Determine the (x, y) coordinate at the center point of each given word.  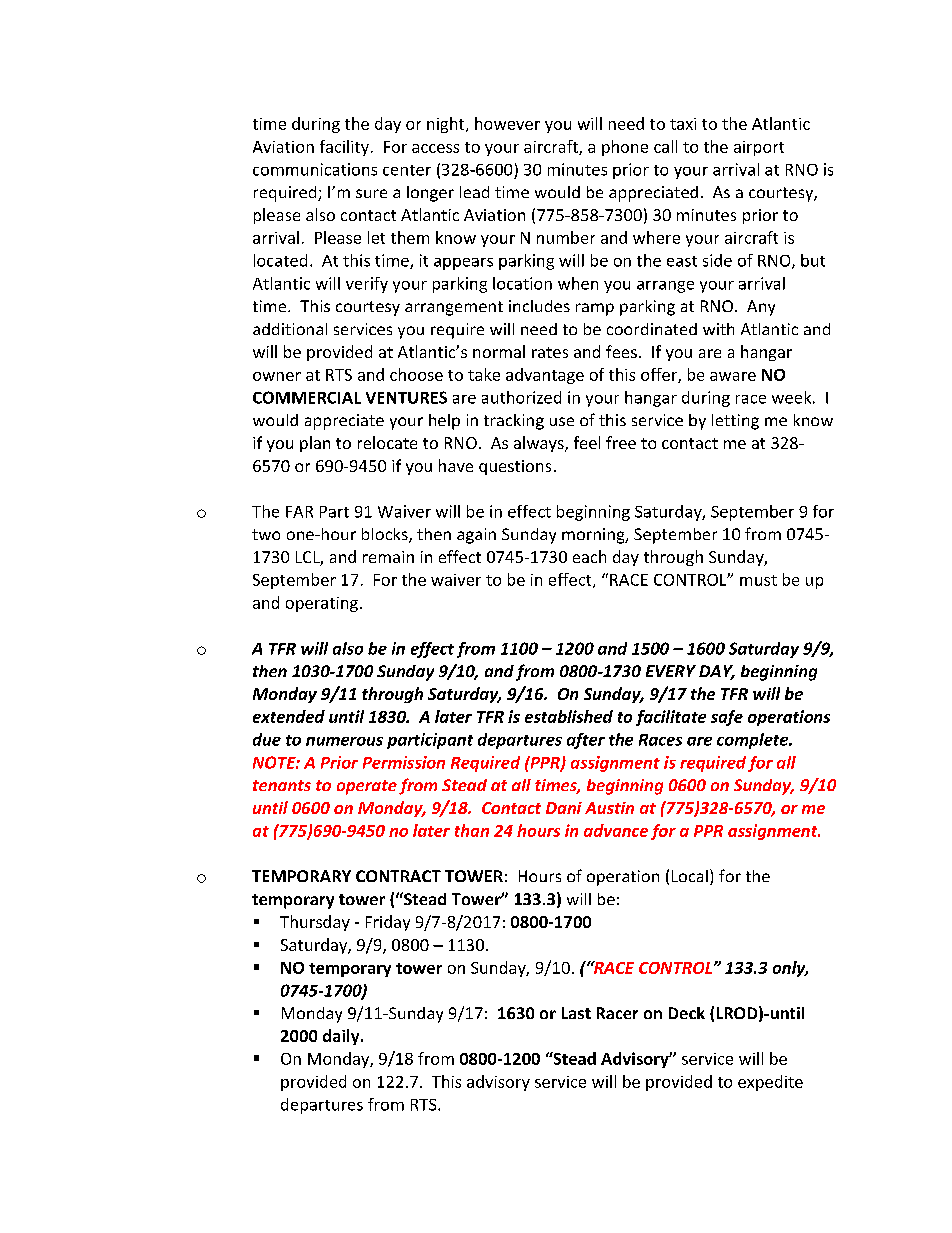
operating (322, 604)
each (589, 556)
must (758, 580)
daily (342, 1037)
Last (576, 1013)
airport (759, 148)
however (507, 123)
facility (344, 148)
